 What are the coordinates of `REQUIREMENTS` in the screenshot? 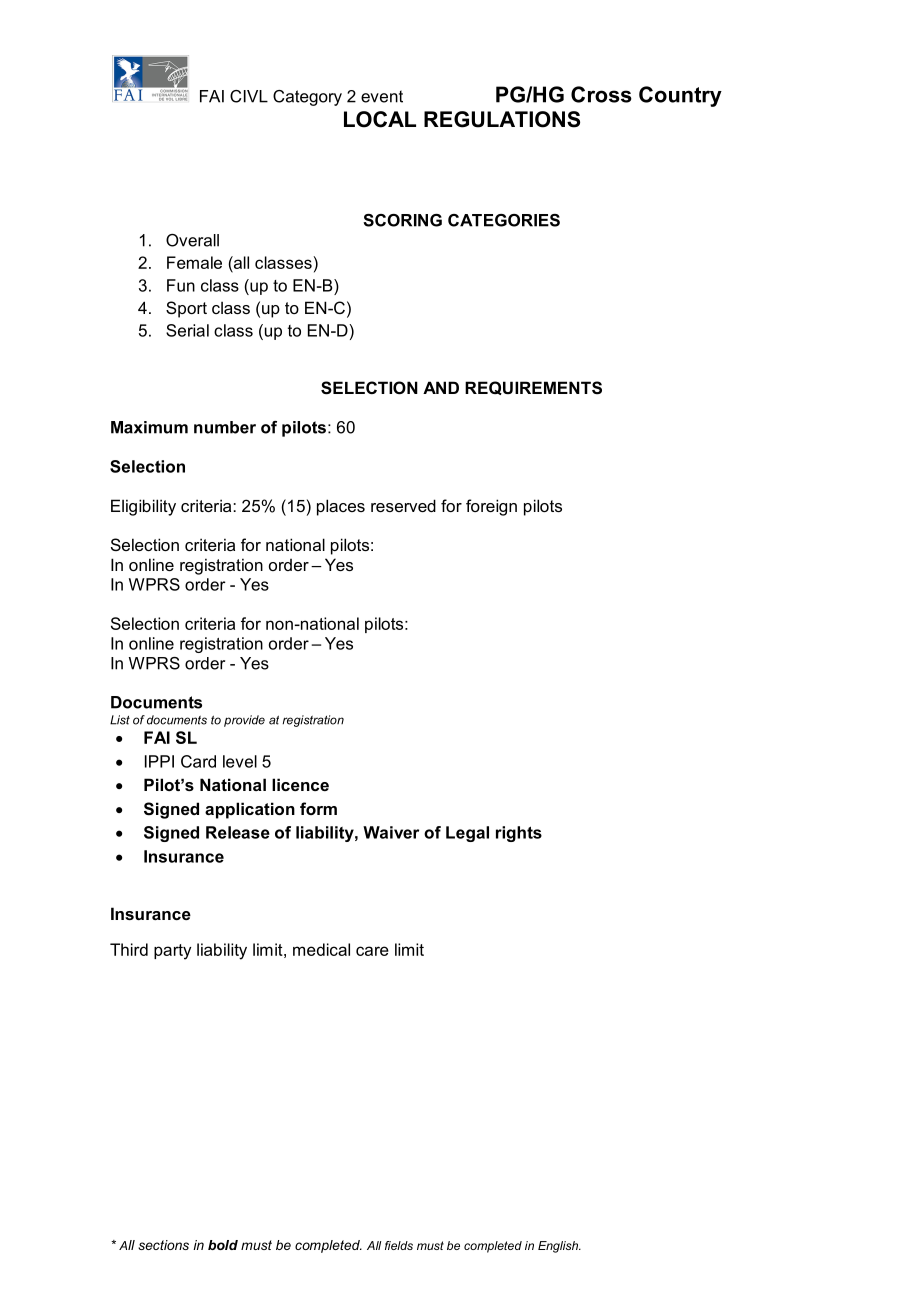 It's located at (533, 388).
